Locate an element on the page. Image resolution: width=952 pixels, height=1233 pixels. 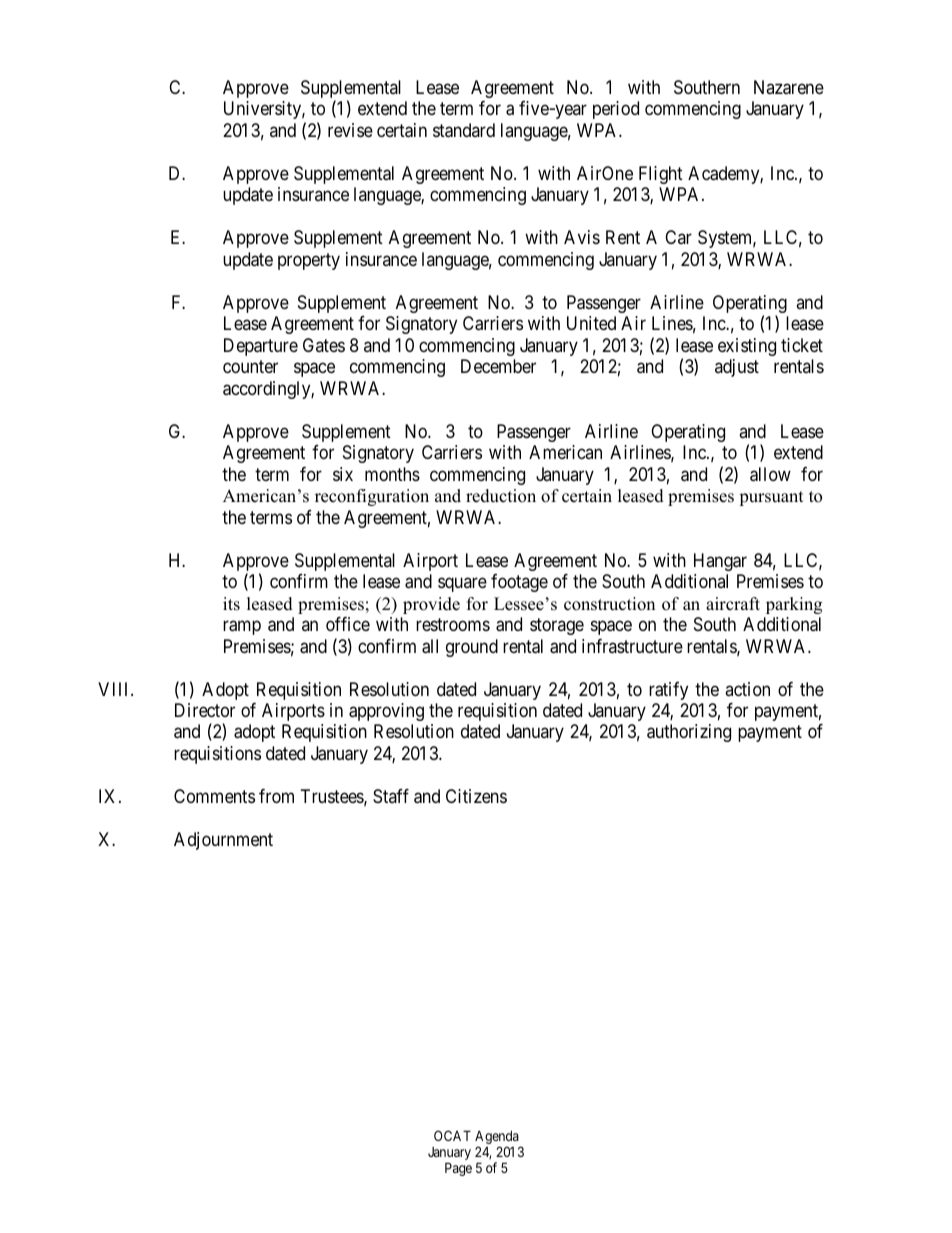
revise is located at coordinates (350, 130).
